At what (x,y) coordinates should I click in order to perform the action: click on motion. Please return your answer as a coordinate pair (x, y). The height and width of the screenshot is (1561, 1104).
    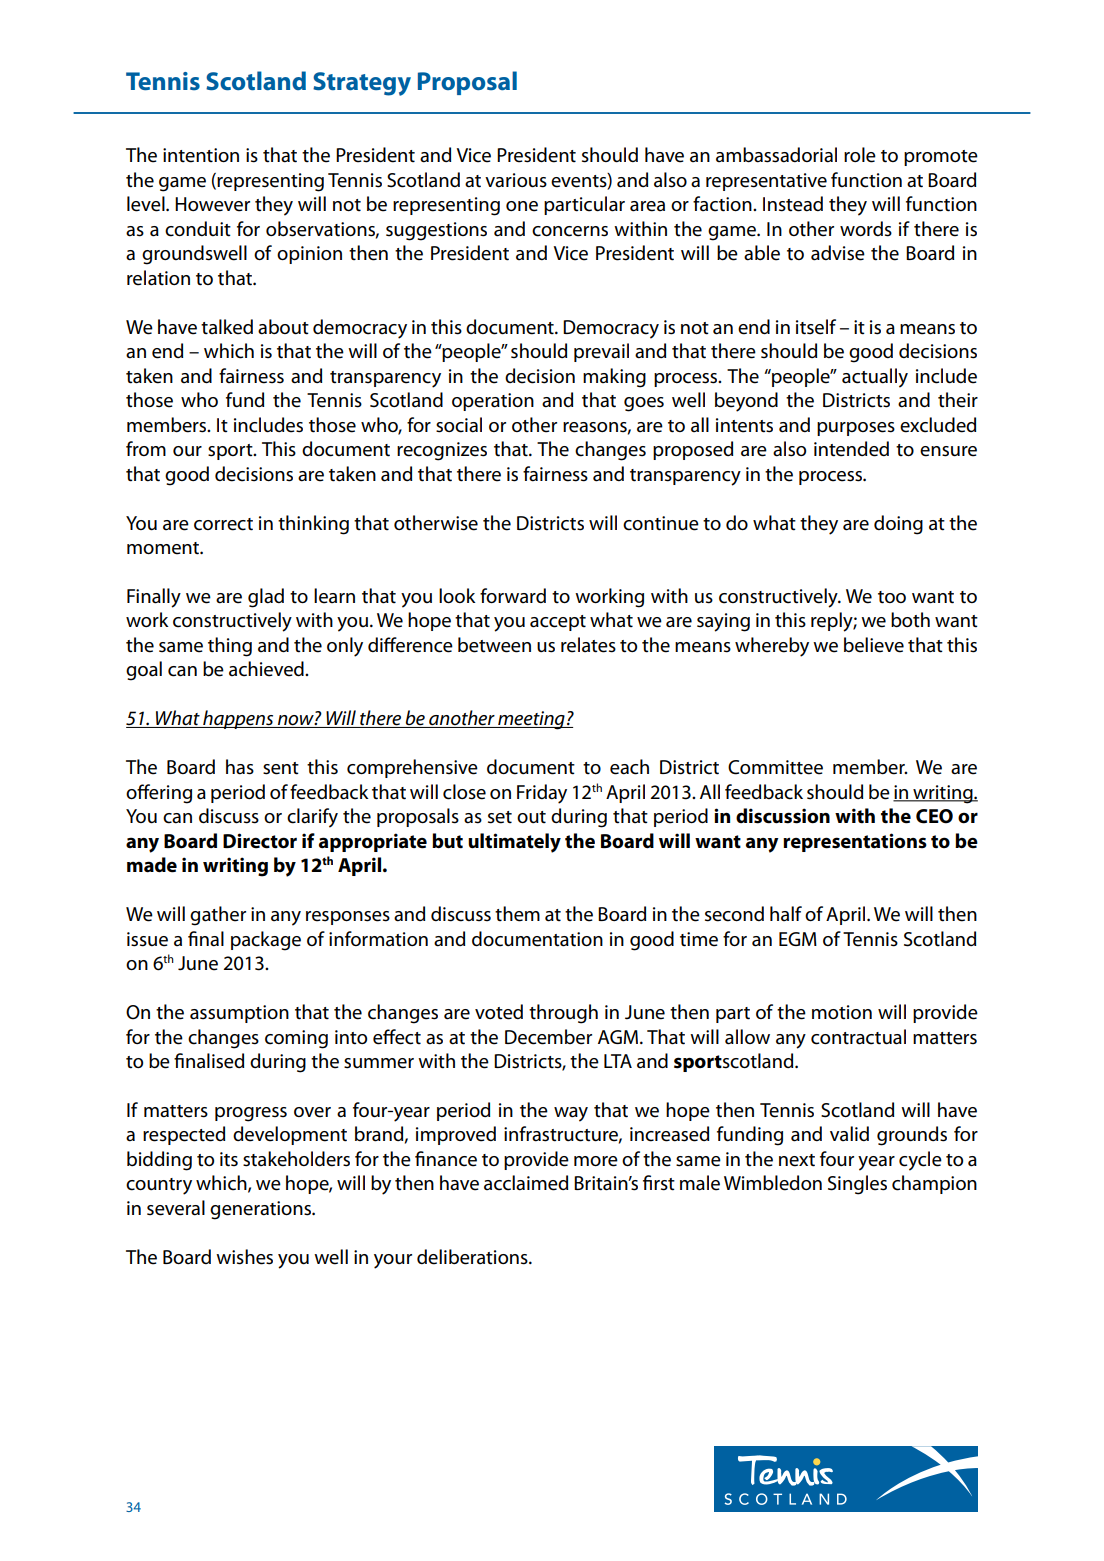
    Looking at the image, I should click on (842, 1012).
